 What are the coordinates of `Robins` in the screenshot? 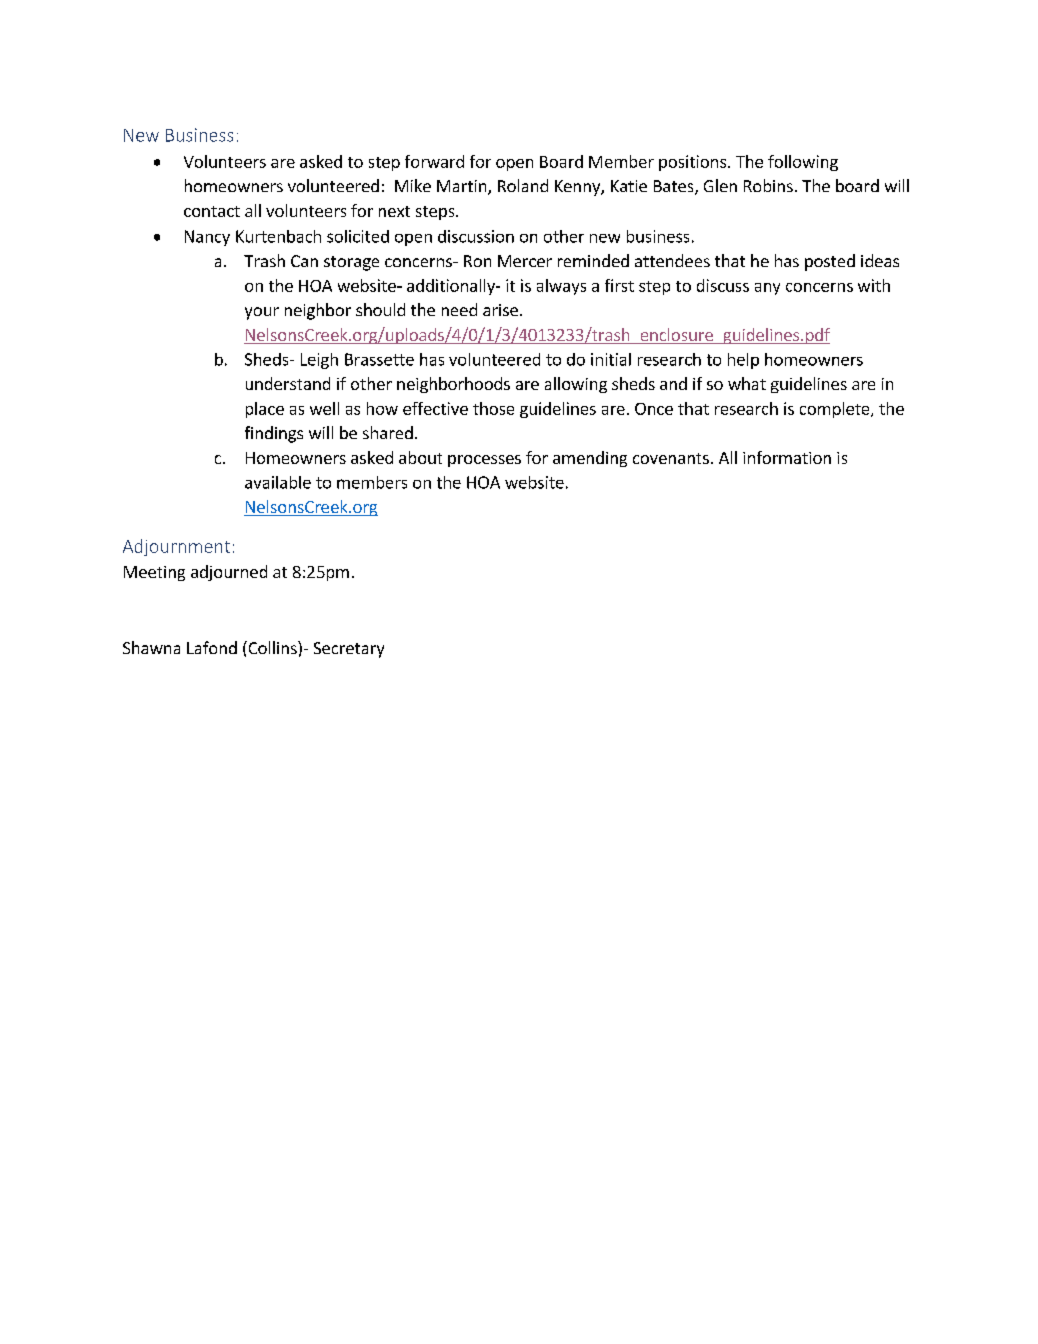 It's located at (768, 185).
